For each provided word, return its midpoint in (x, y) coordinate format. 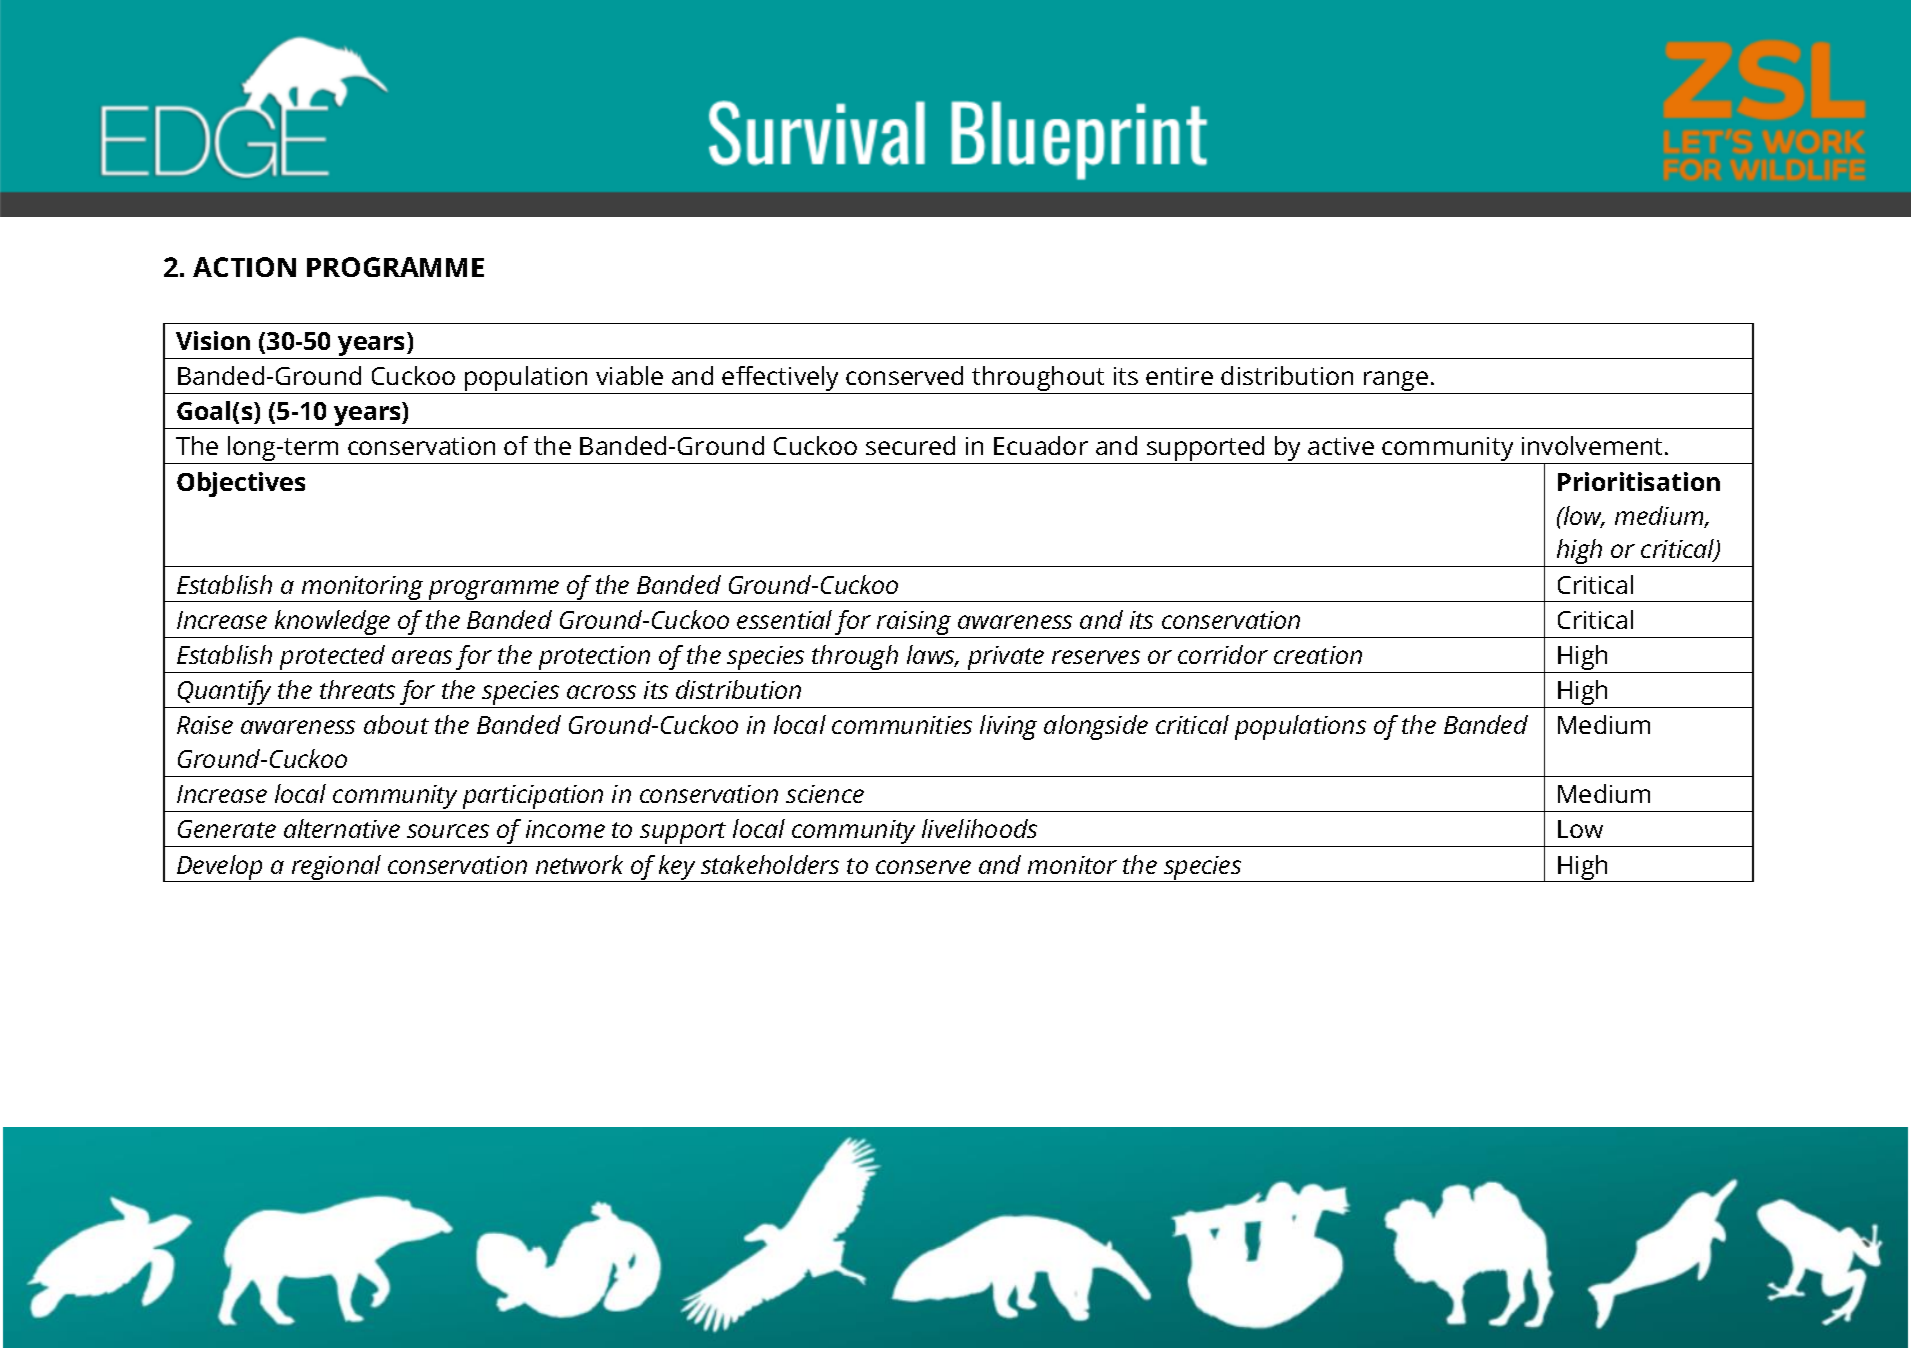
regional (336, 868)
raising (914, 624)
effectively (781, 380)
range (1396, 382)
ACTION (244, 267)
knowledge (332, 624)
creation (1318, 655)
